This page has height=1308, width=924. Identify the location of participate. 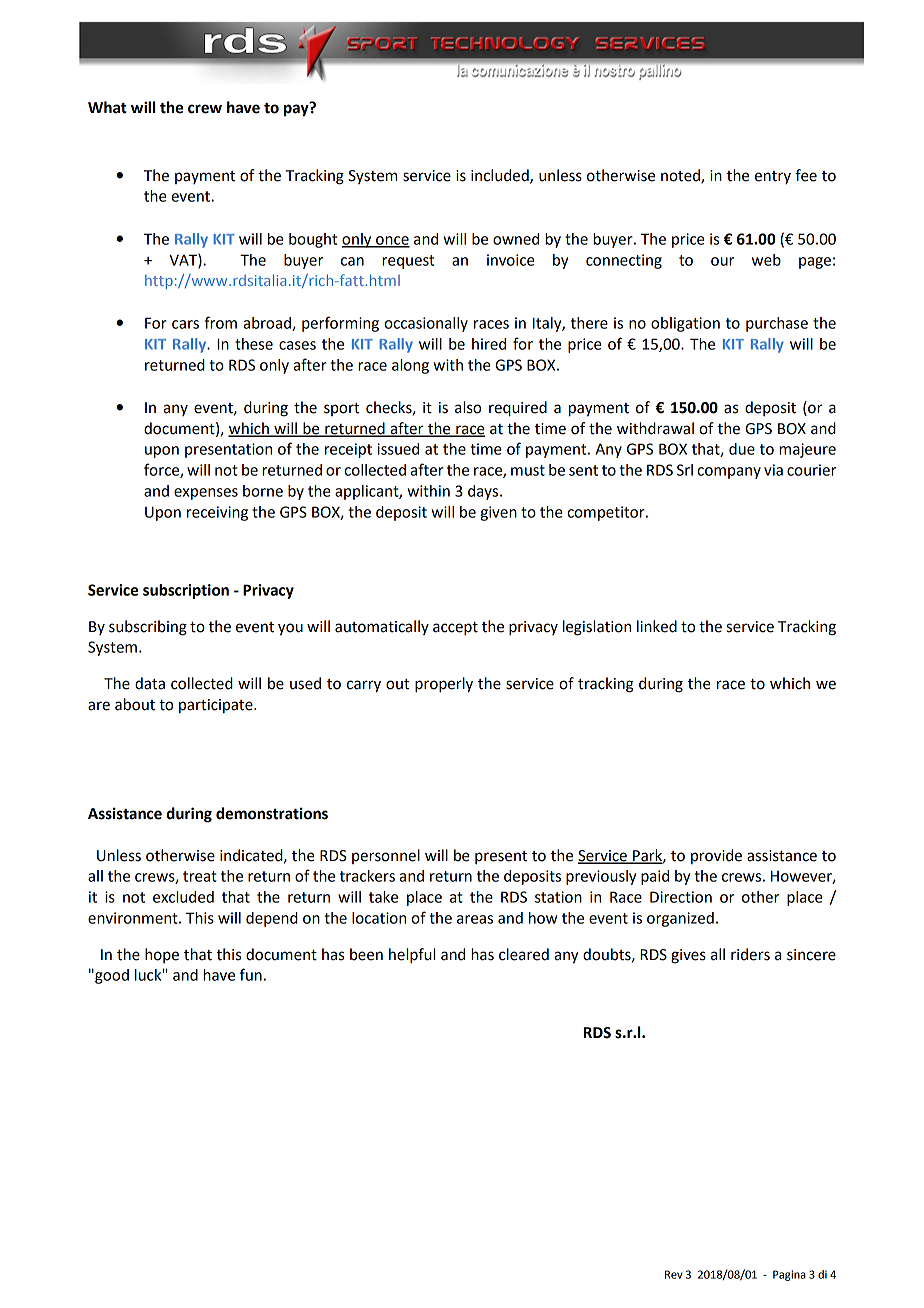
(217, 706).
